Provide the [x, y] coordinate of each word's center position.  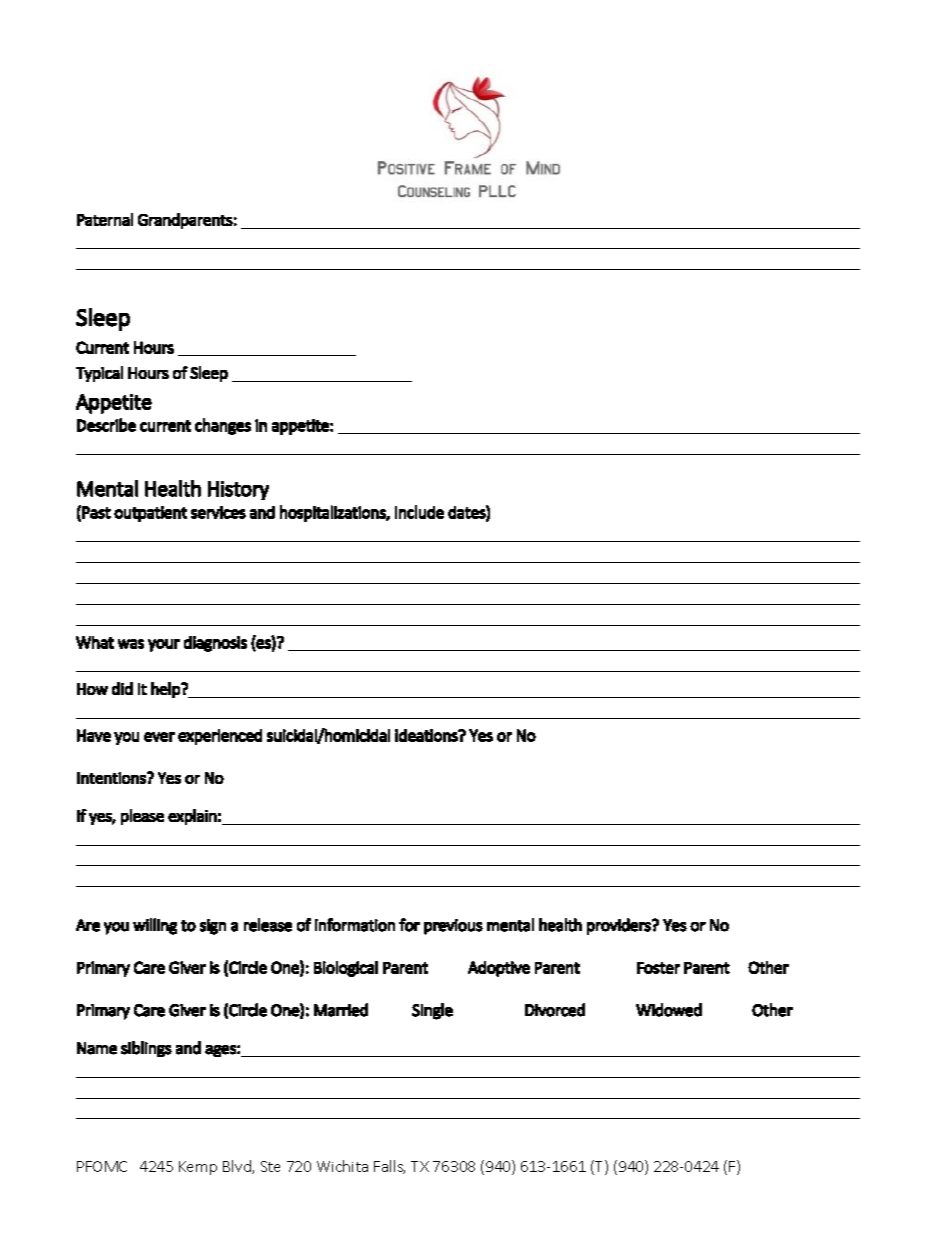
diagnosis [215, 644]
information [355, 925]
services [218, 512]
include [419, 512]
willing [155, 926]
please [142, 817]
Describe [106, 425]
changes [223, 426]
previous [453, 927]
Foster [658, 968]
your [164, 645]
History [238, 490]
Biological [346, 969]
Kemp [198, 1168]
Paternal [105, 219]
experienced [220, 737]
